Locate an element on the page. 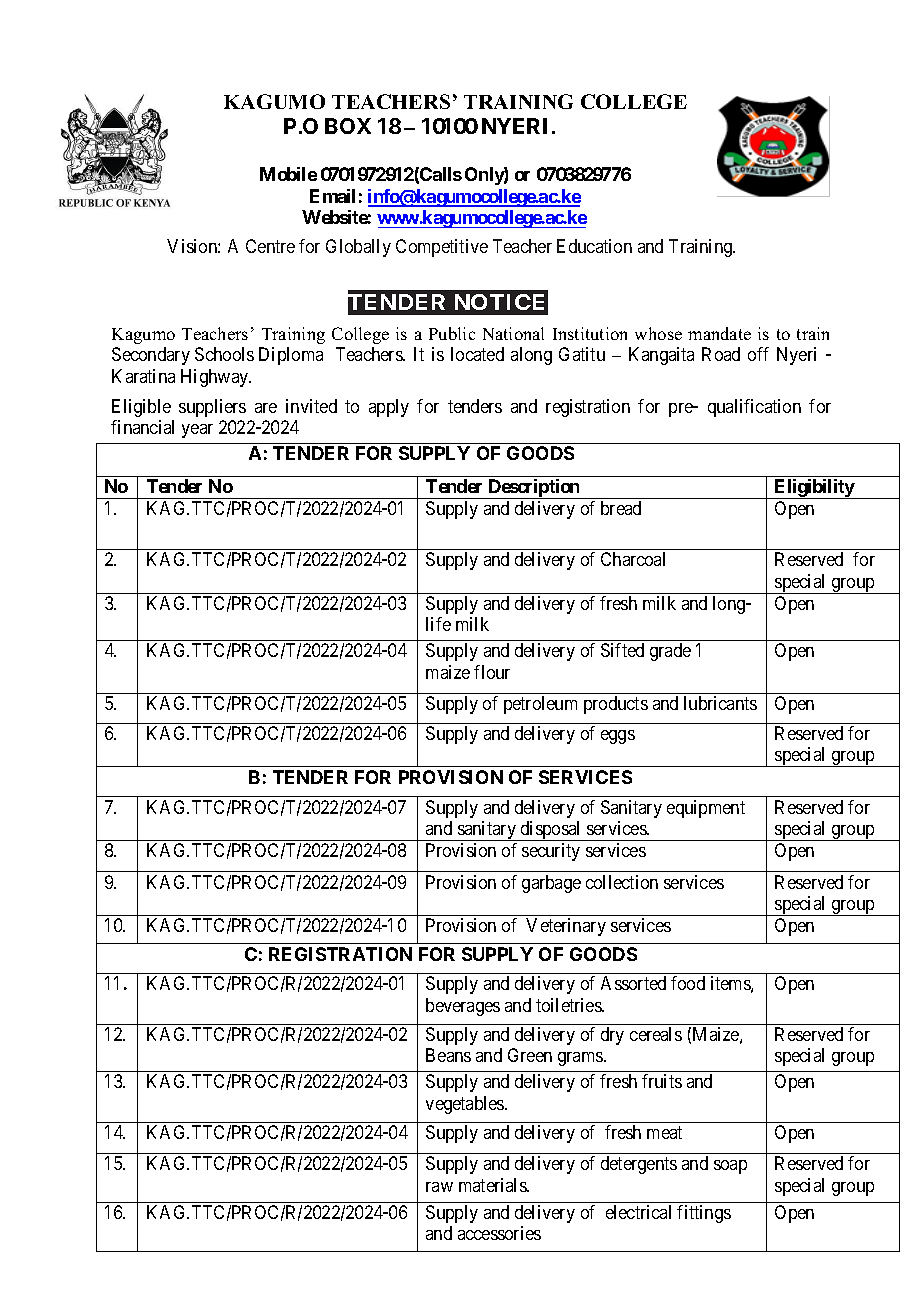 The image size is (924, 1308). fittings is located at coordinates (704, 1214).
